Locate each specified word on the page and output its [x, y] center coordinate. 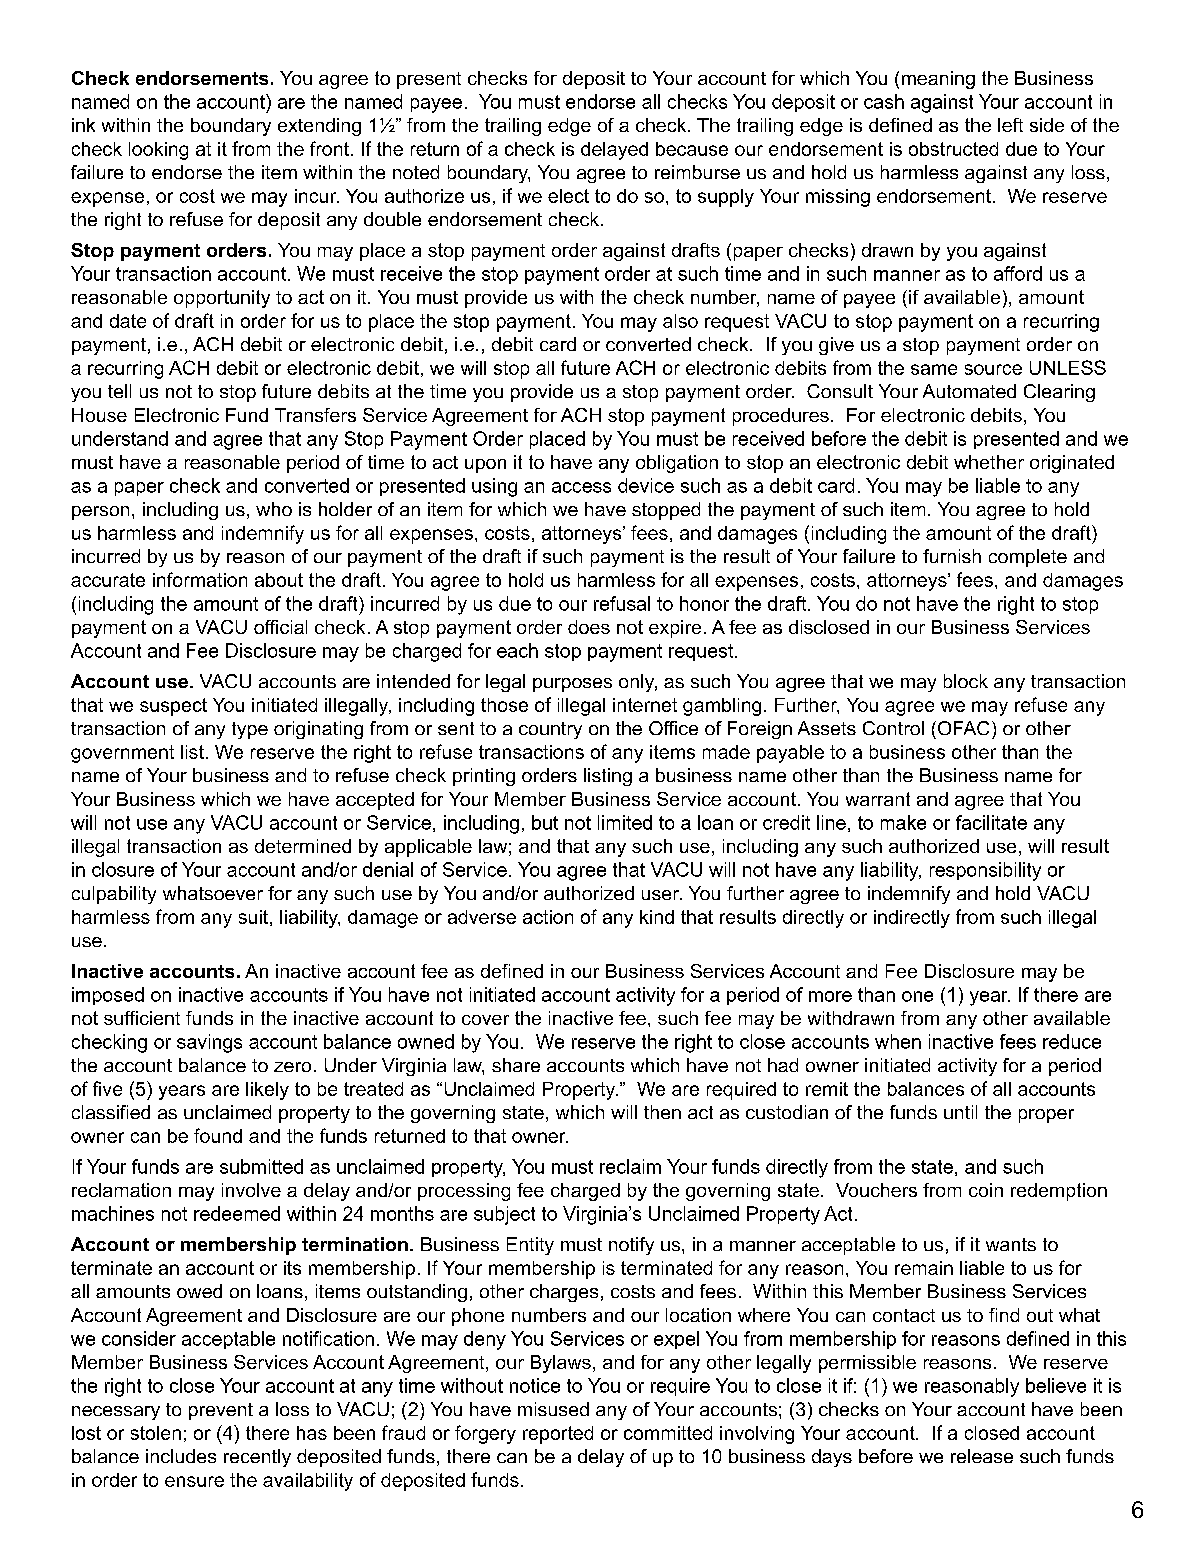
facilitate [991, 822]
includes [181, 1456]
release [982, 1456]
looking [158, 151]
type [250, 730]
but [545, 822]
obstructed [953, 149]
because [692, 149]
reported [558, 1435]
